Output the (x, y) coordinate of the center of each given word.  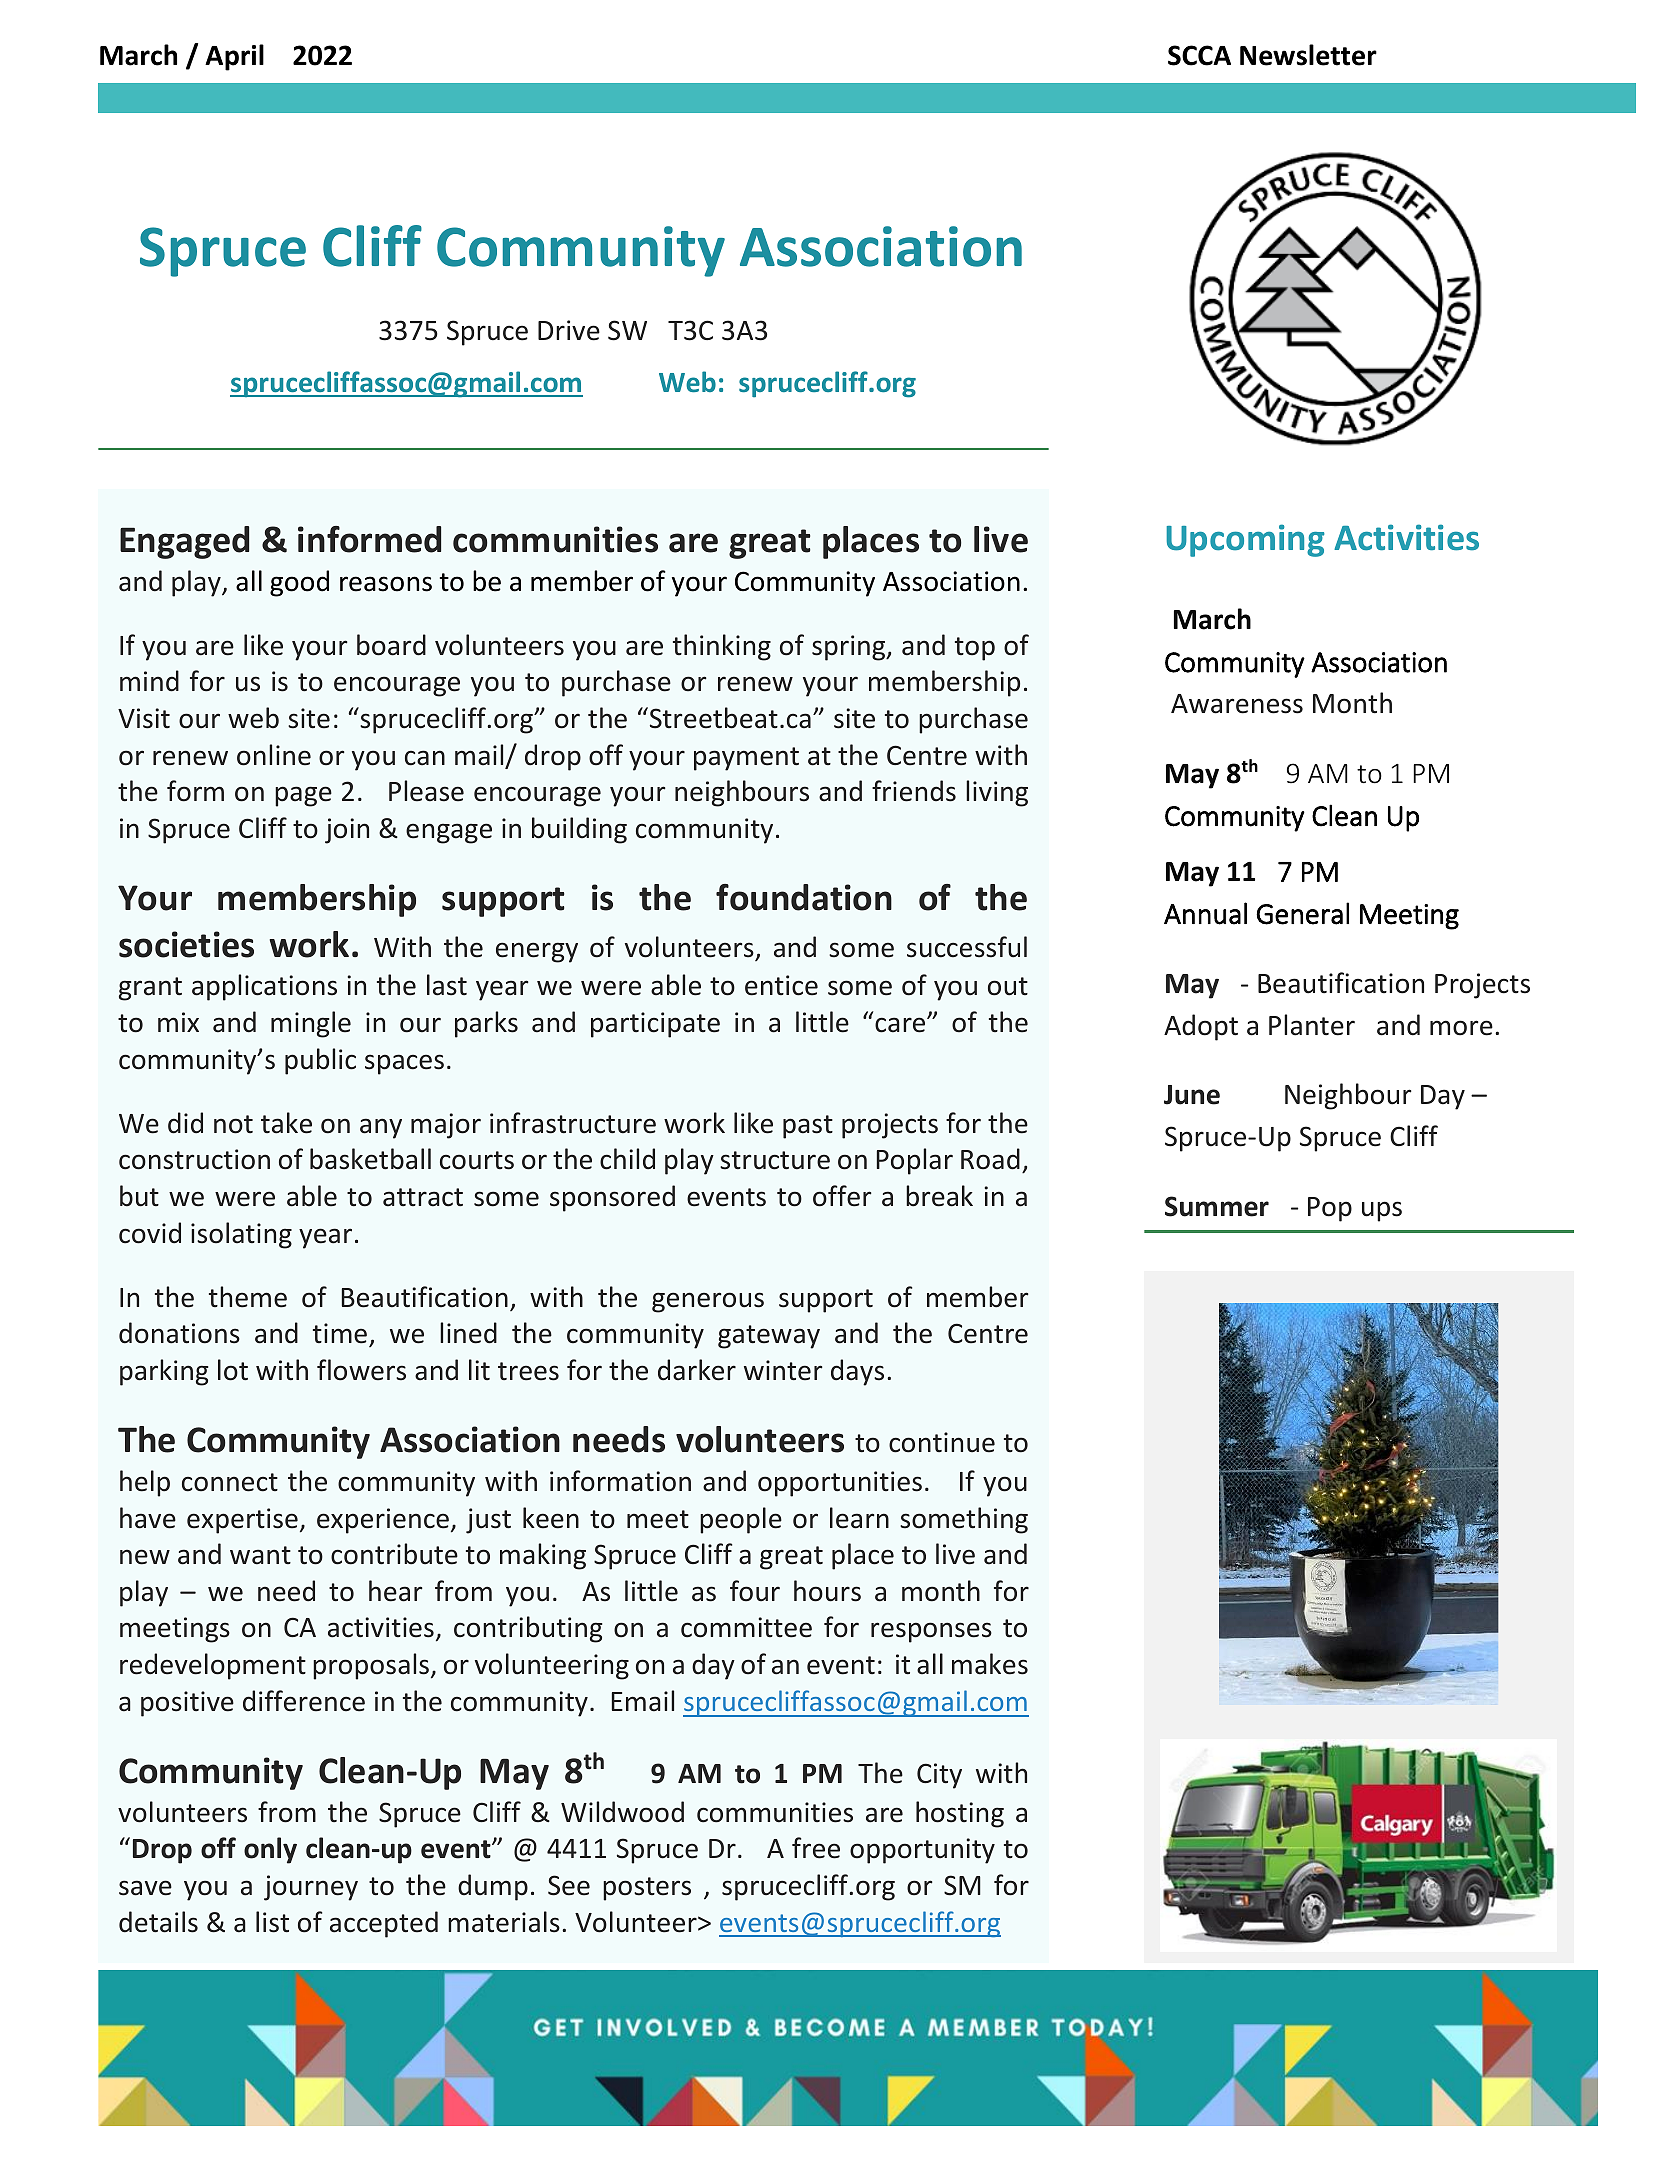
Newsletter (1308, 55)
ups (1382, 1211)
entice (781, 985)
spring (850, 648)
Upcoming (1245, 540)
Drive (569, 330)
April (234, 57)
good (299, 583)
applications (264, 987)
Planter (1312, 1025)
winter (783, 1370)
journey (311, 1888)
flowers (361, 1370)
